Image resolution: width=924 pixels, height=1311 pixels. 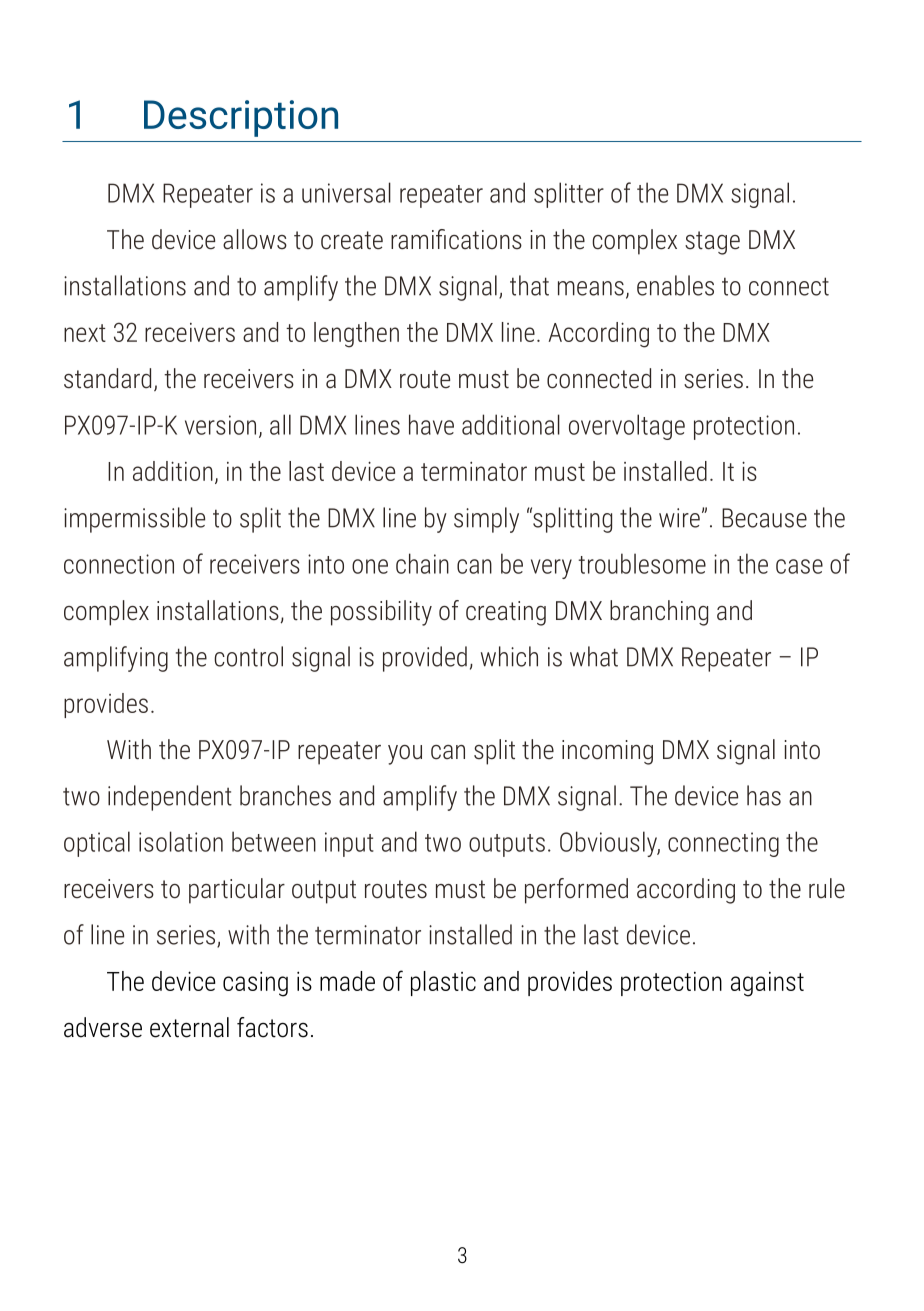 I want to click on overvoltage, so click(x=627, y=427).
